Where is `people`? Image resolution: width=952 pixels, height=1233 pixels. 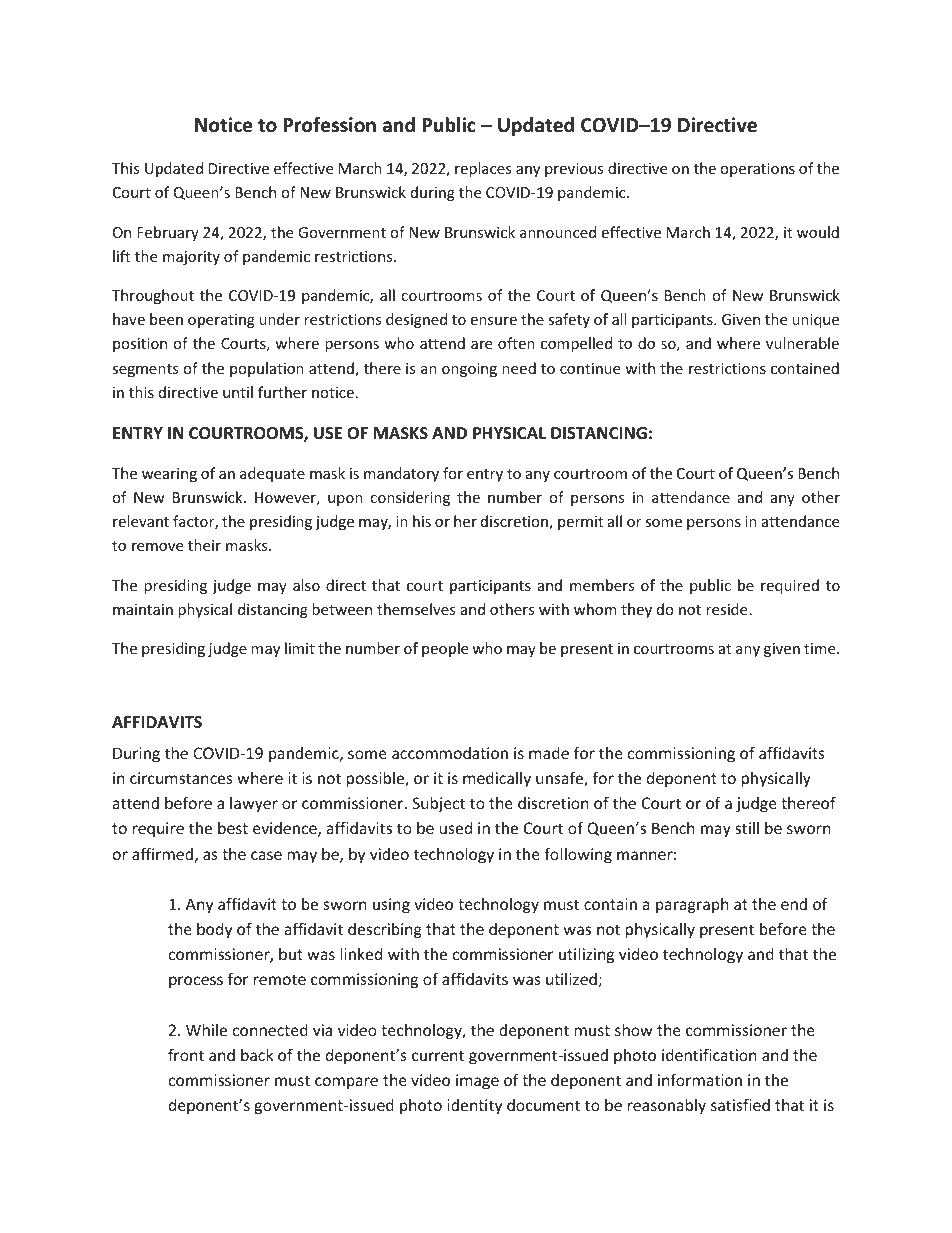 people is located at coordinates (445, 649).
